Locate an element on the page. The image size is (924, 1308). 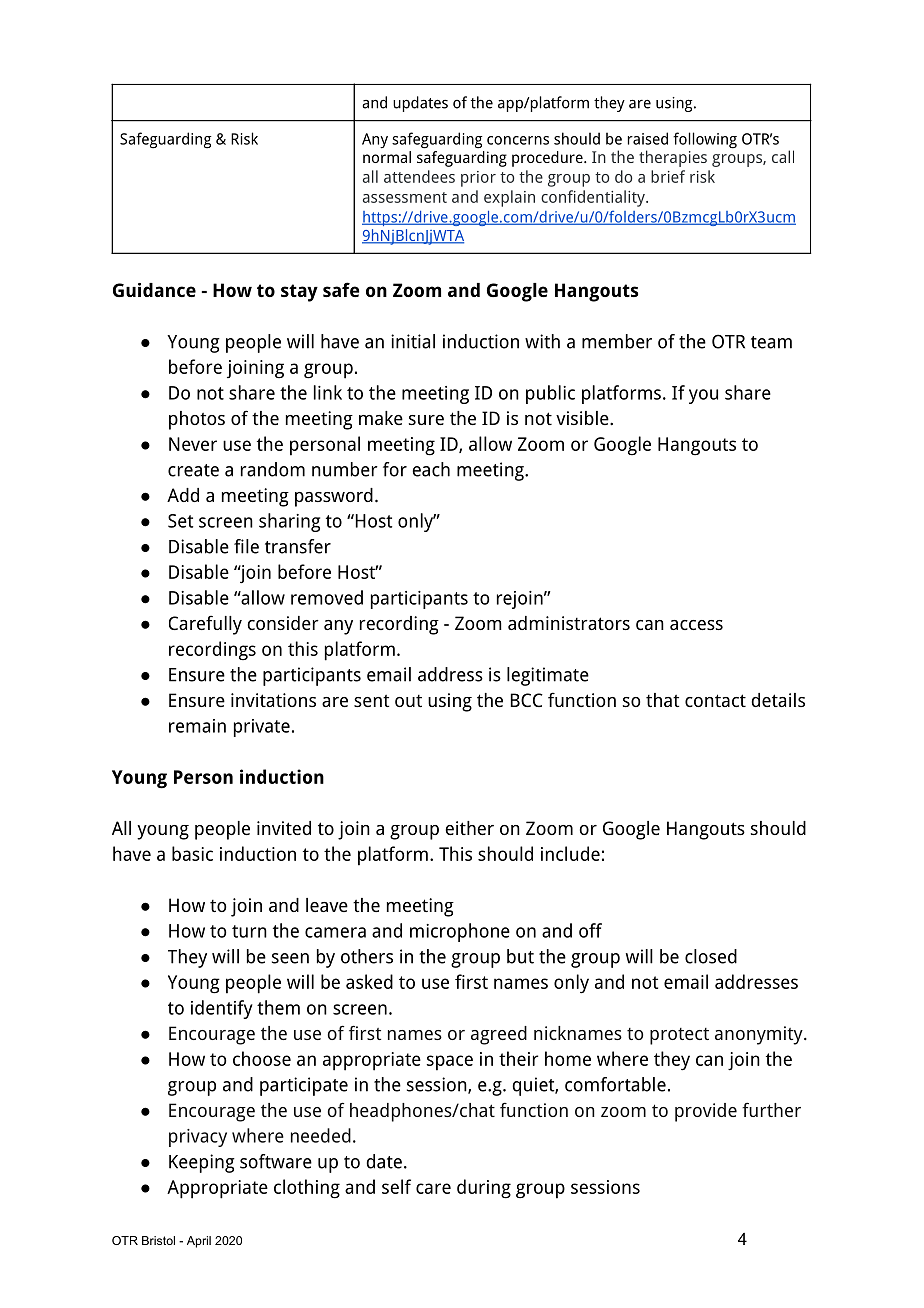
turn is located at coordinates (249, 931).
